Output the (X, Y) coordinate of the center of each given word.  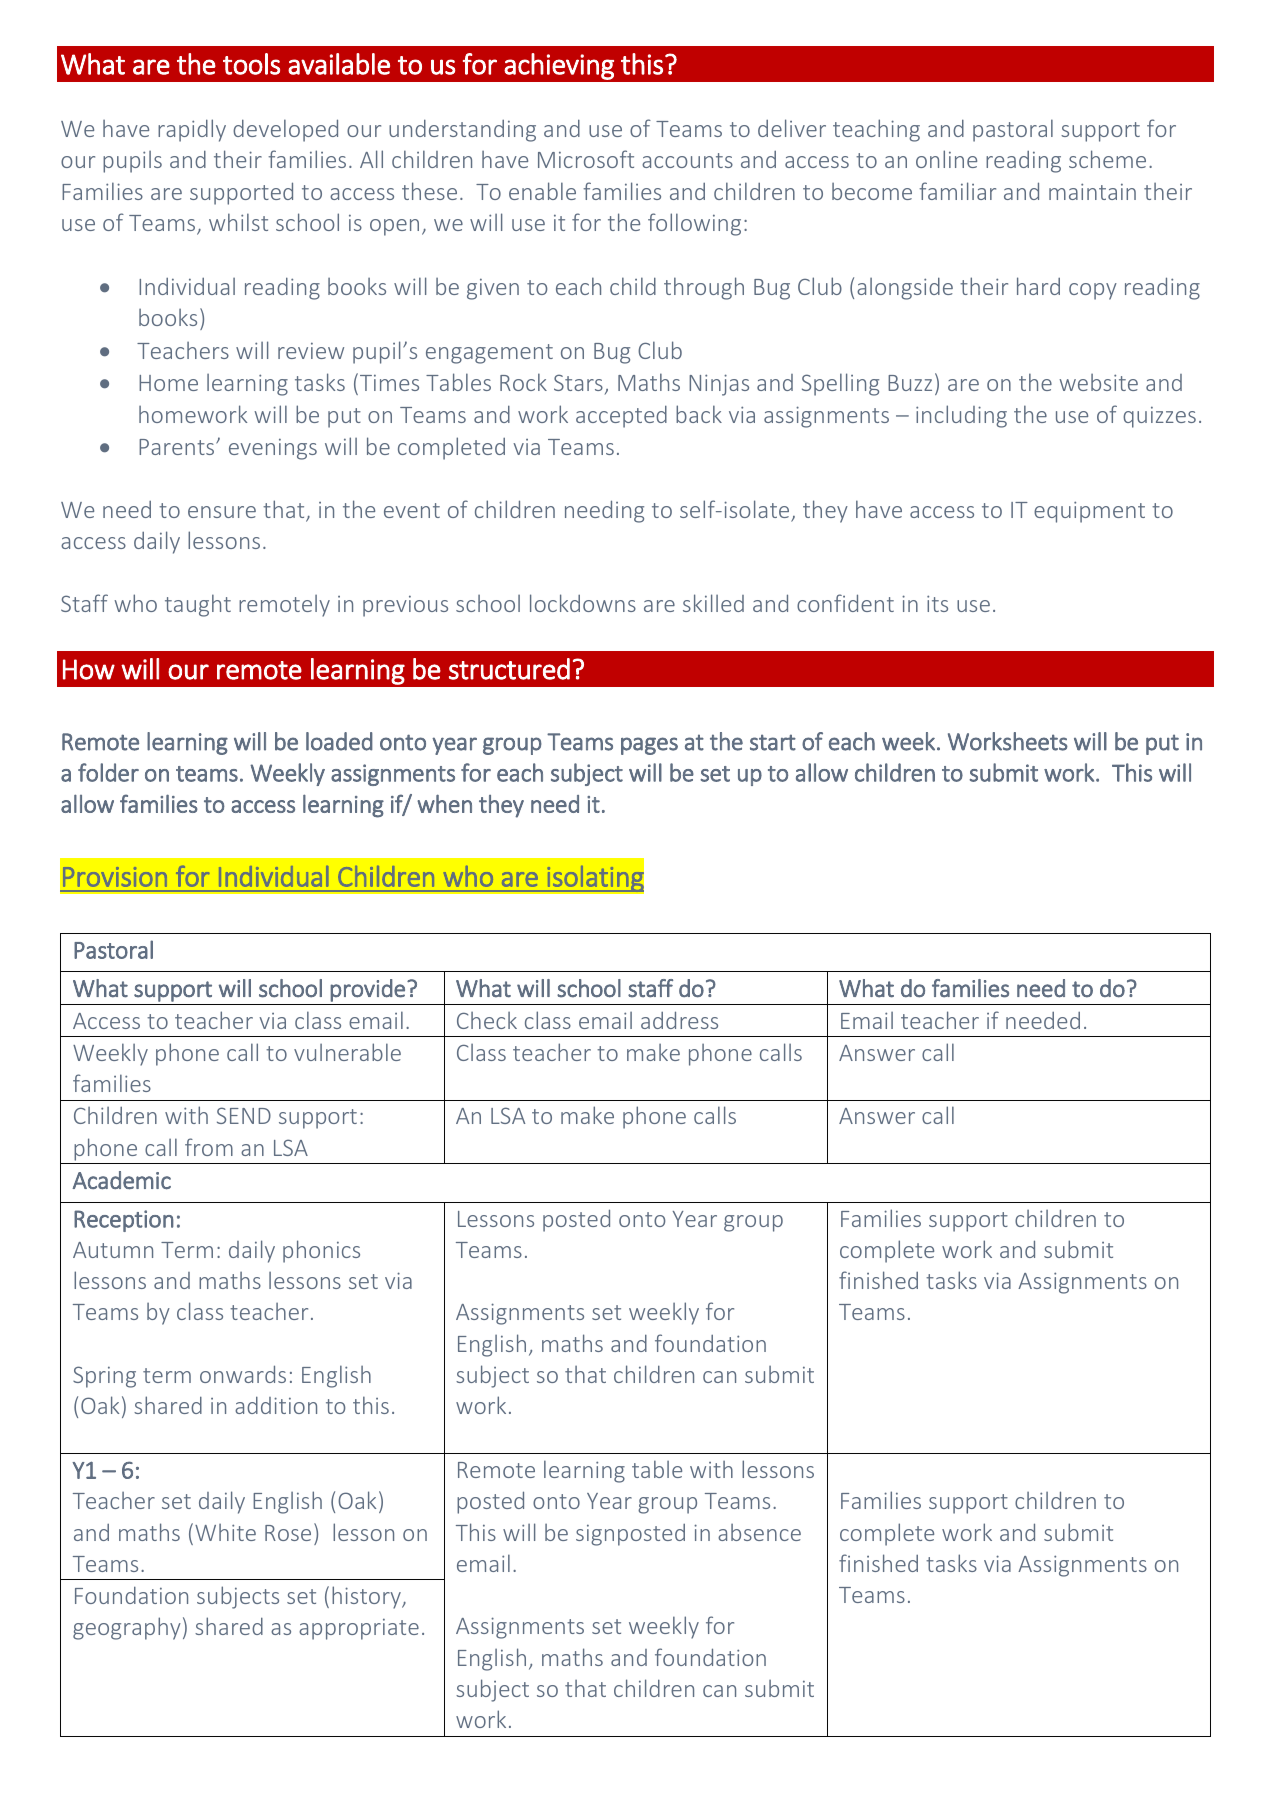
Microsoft (586, 159)
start (773, 742)
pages (649, 746)
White (225, 1532)
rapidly (192, 130)
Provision (115, 877)
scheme (1107, 159)
